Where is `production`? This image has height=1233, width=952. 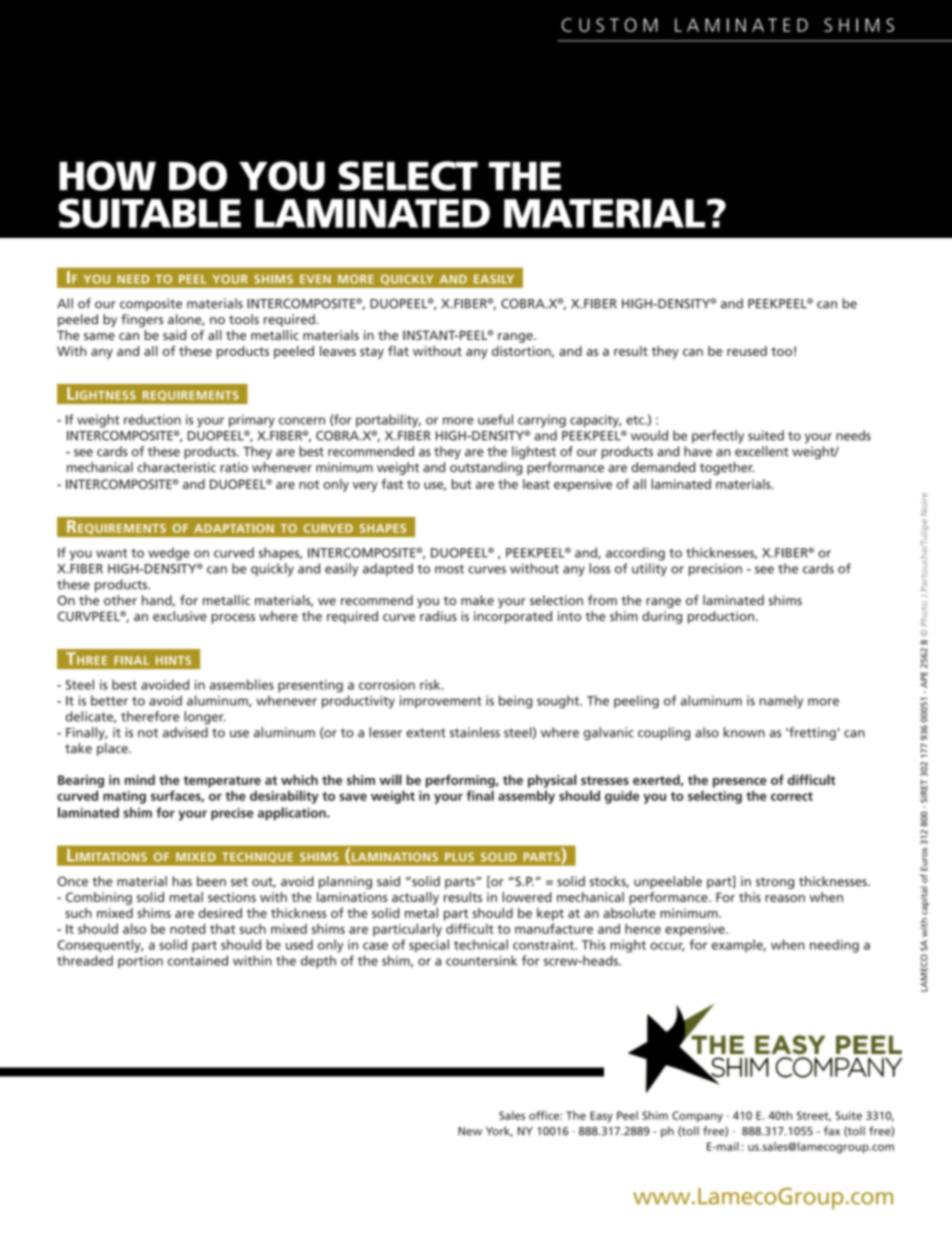 production is located at coordinates (722, 617).
